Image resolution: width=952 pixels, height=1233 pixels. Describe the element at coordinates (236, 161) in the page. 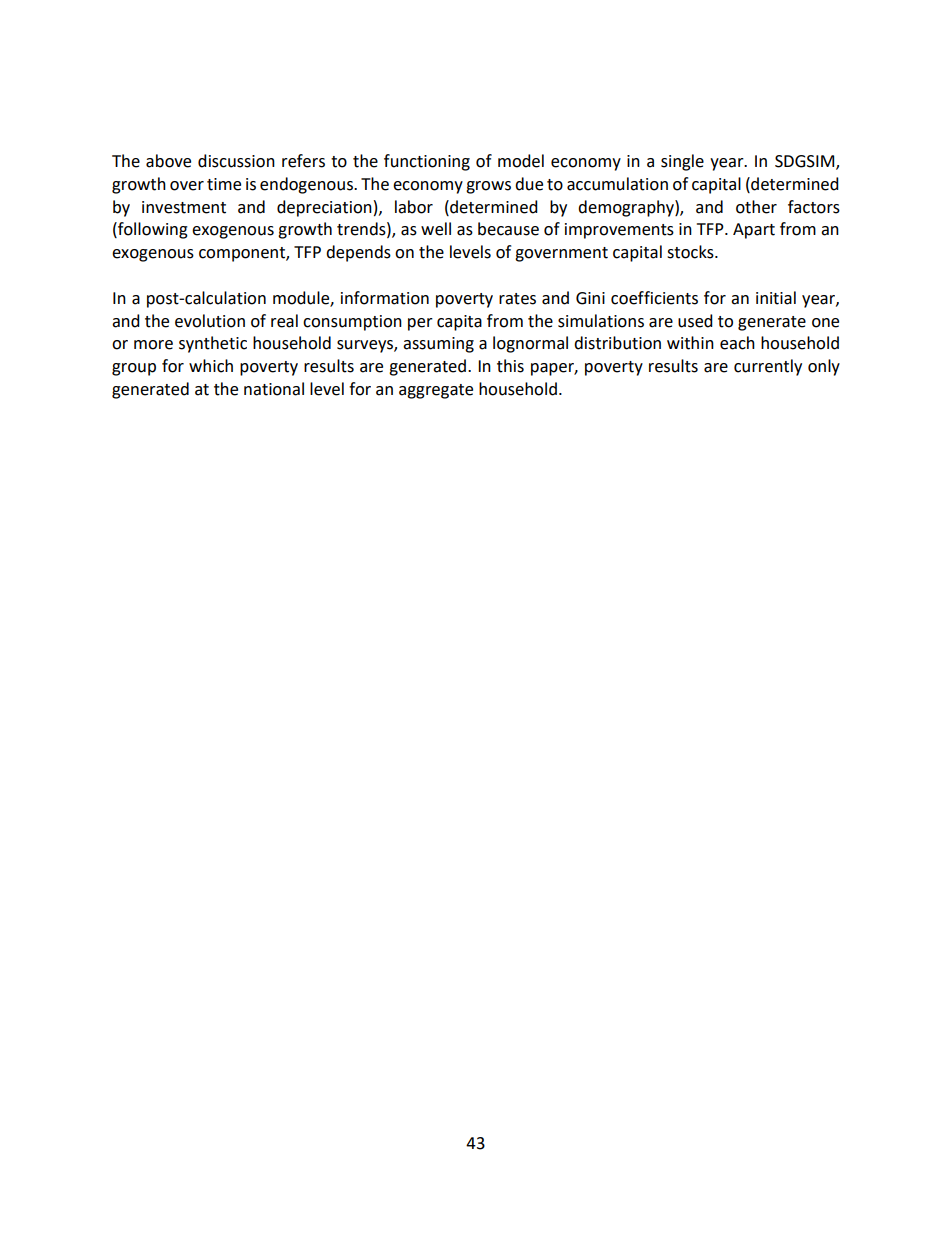

I see `discussion` at that location.
